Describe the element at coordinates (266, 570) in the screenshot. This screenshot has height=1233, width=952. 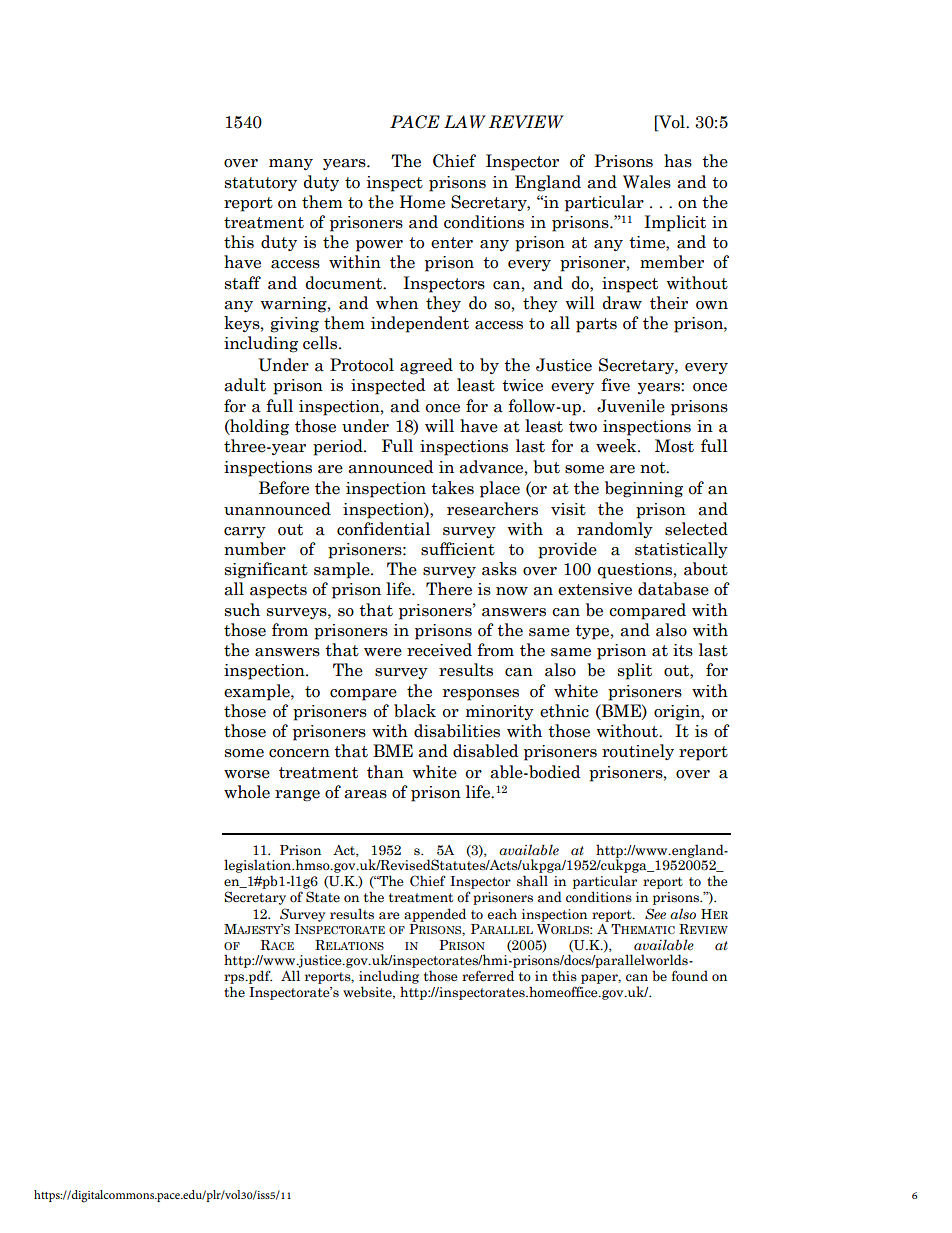
I see `significant` at that location.
